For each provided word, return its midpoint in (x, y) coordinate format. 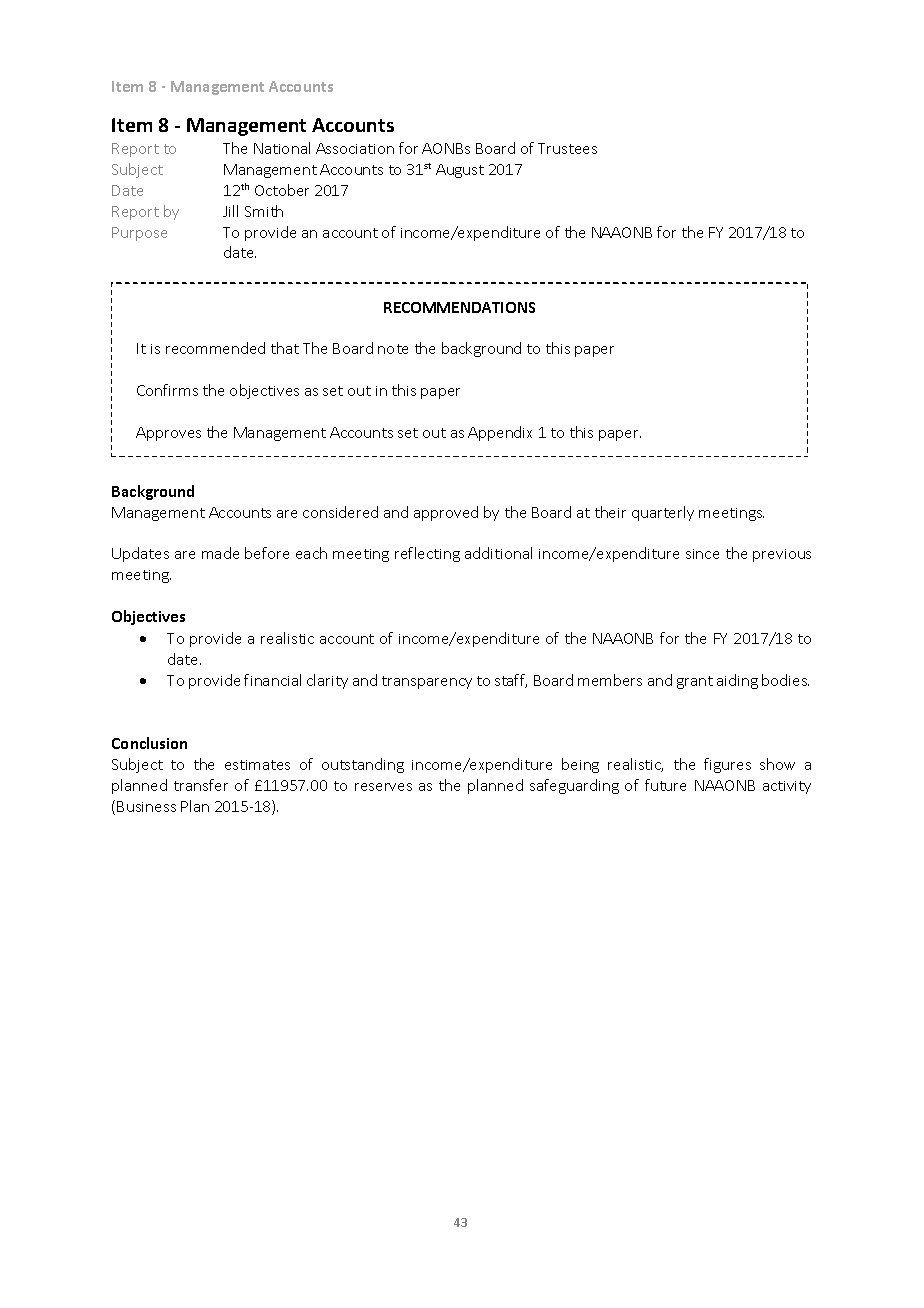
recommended (215, 348)
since (702, 554)
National (282, 148)
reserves (383, 787)
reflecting (427, 554)
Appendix (500, 433)
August (460, 171)
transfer (201, 785)
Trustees (567, 148)
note (393, 349)
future (665, 785)
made (220, 553)
